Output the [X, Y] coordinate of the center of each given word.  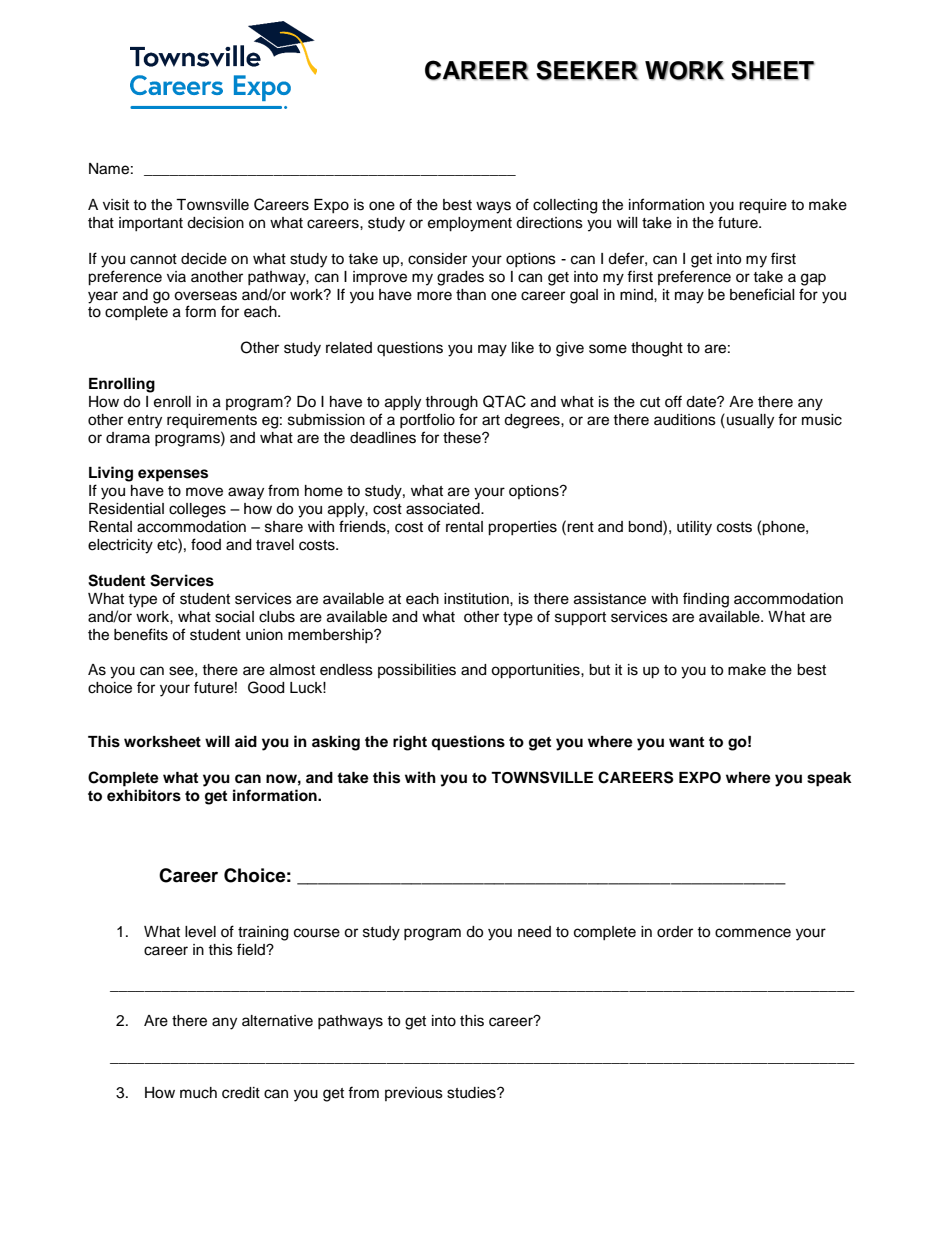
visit [116, 205]
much [198, 1093]
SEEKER [587, 70]
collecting [565, 206]
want [686, 742]
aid [246, 741]
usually [750, 421]
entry [145, 422]
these [463, 438]
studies [472, 1093]
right [410, 743]
